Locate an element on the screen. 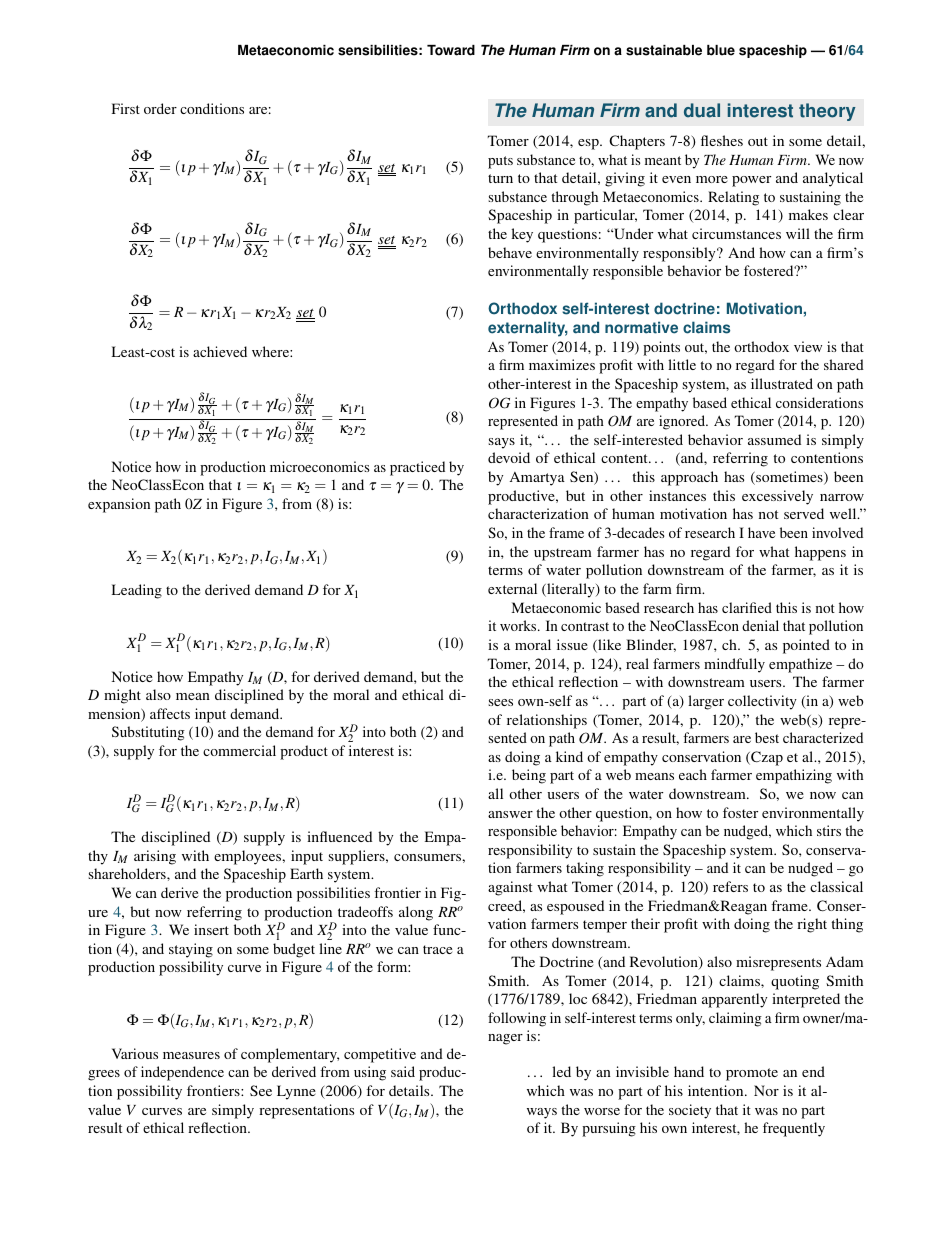 The width and height of the screenshot is (952, 1233). order is located at coordinates (160, 108).
